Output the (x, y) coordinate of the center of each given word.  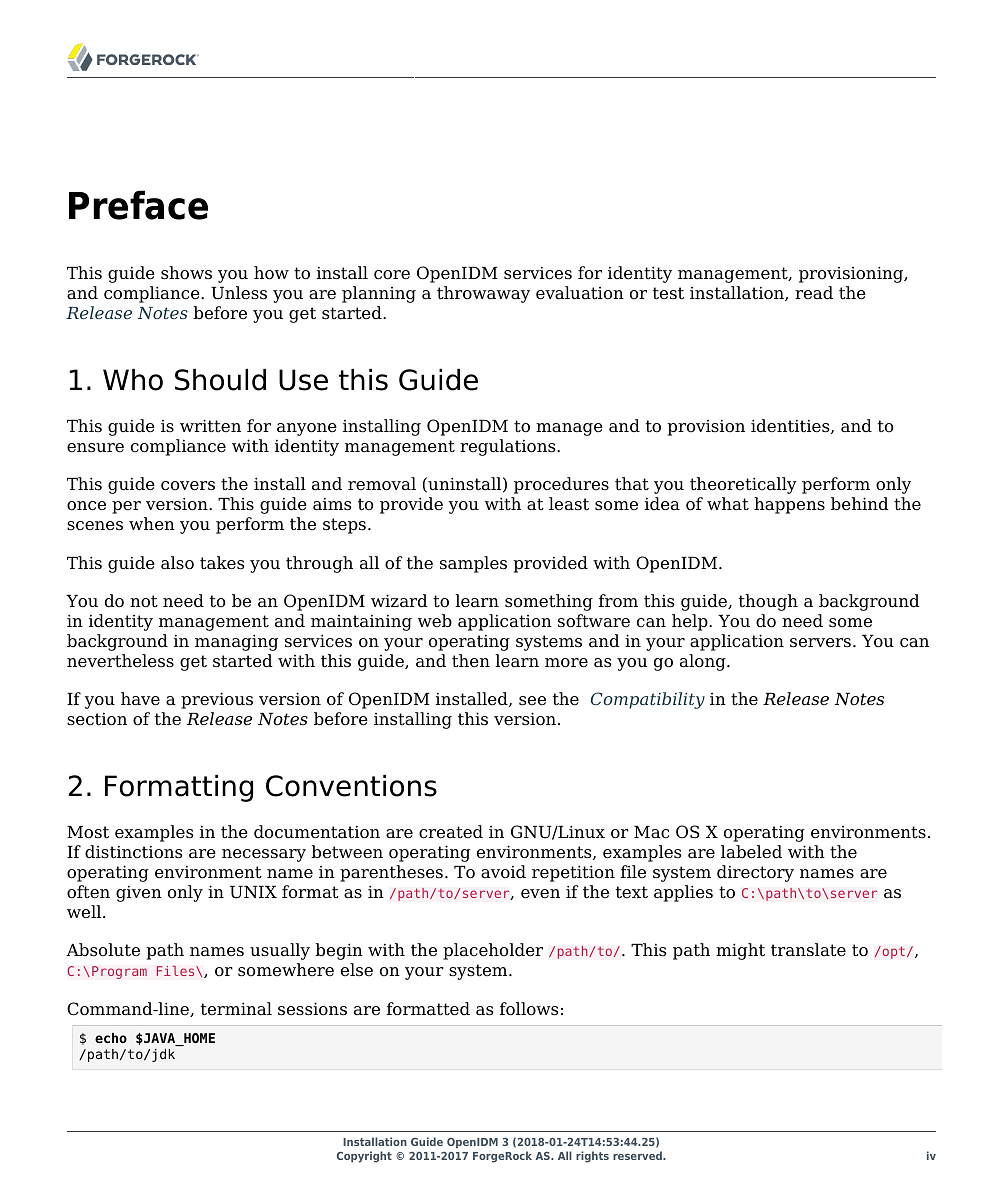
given (139, 893)
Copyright (364, 1157)
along (704, 662)
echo (111, 1038)
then (471, 661)
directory (755, 873)
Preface (138, 205)
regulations (509, 447)
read (814, 293)
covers (188, 486)
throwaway (483, 294)
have (140, 699)
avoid (503, 872)
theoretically (743, 485)
